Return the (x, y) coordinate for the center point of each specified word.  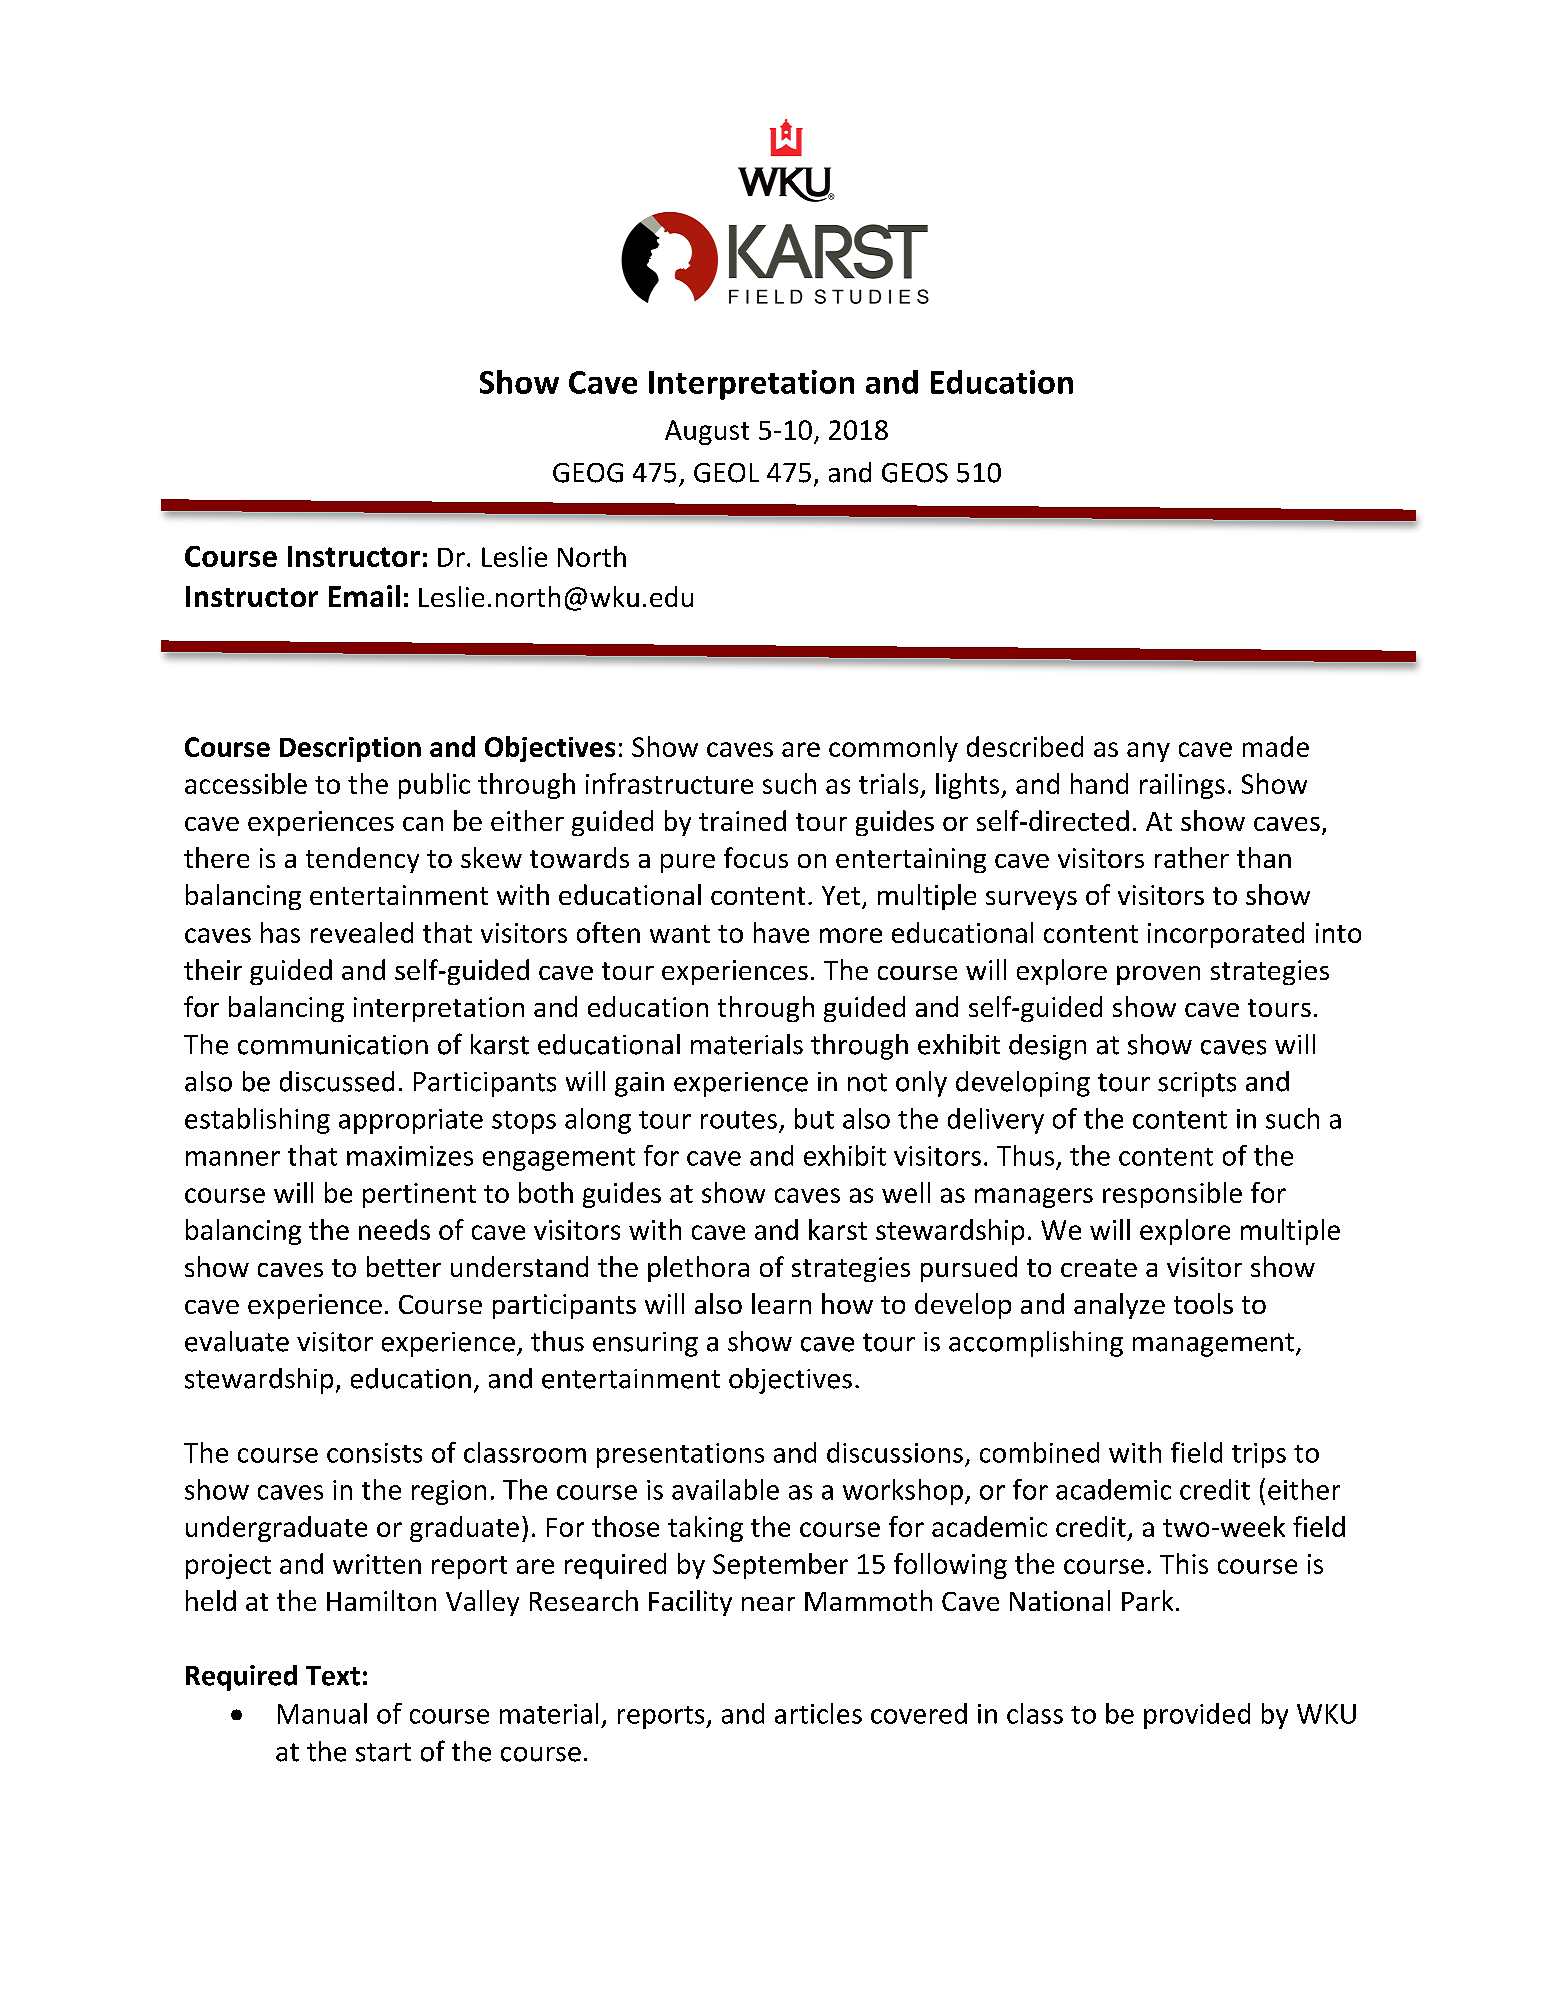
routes (739, 1120)
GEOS (915, 473)
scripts (1197, 1084)
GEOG (588, 473)
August (707, 432)
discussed (337, 1081)
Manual (322, 1713)
